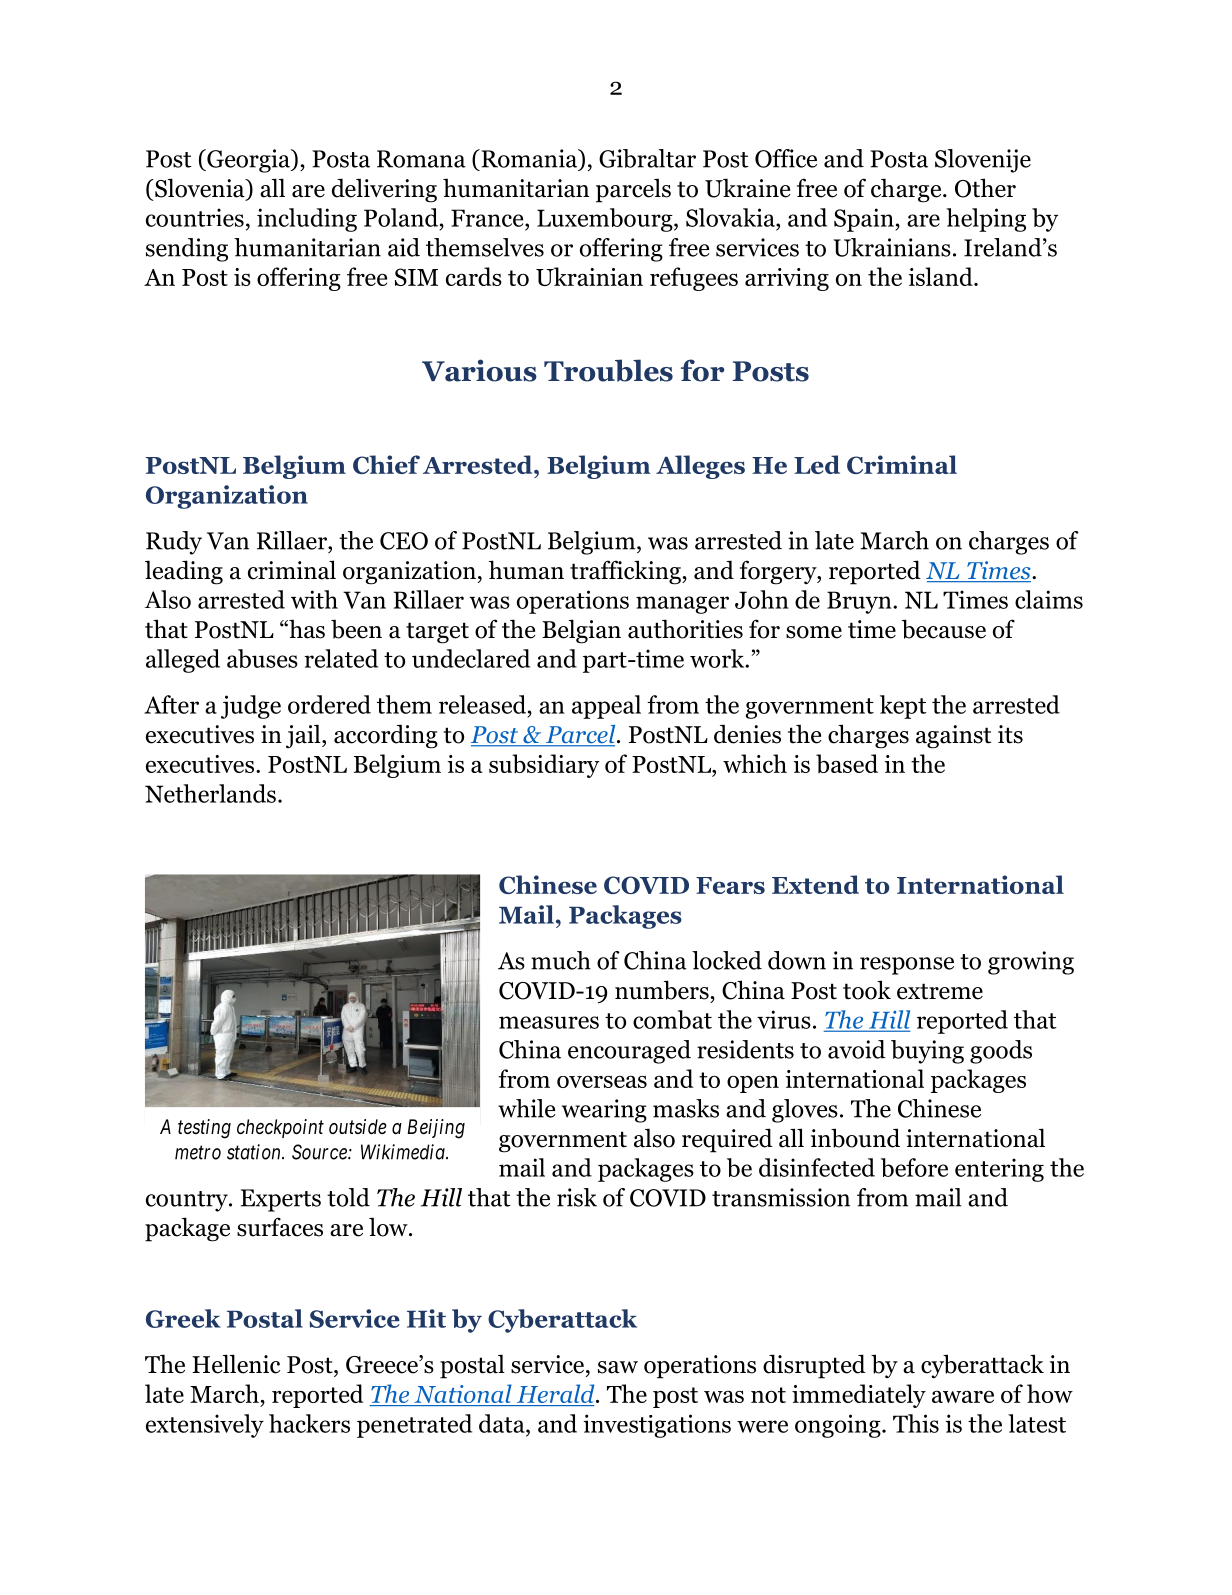 The height and width of the screenshot is (1595, 1232). What do you see at coordinates (210, 793) in the screenshot?
I see `Netherlands` at bounding box center [210, 793].
